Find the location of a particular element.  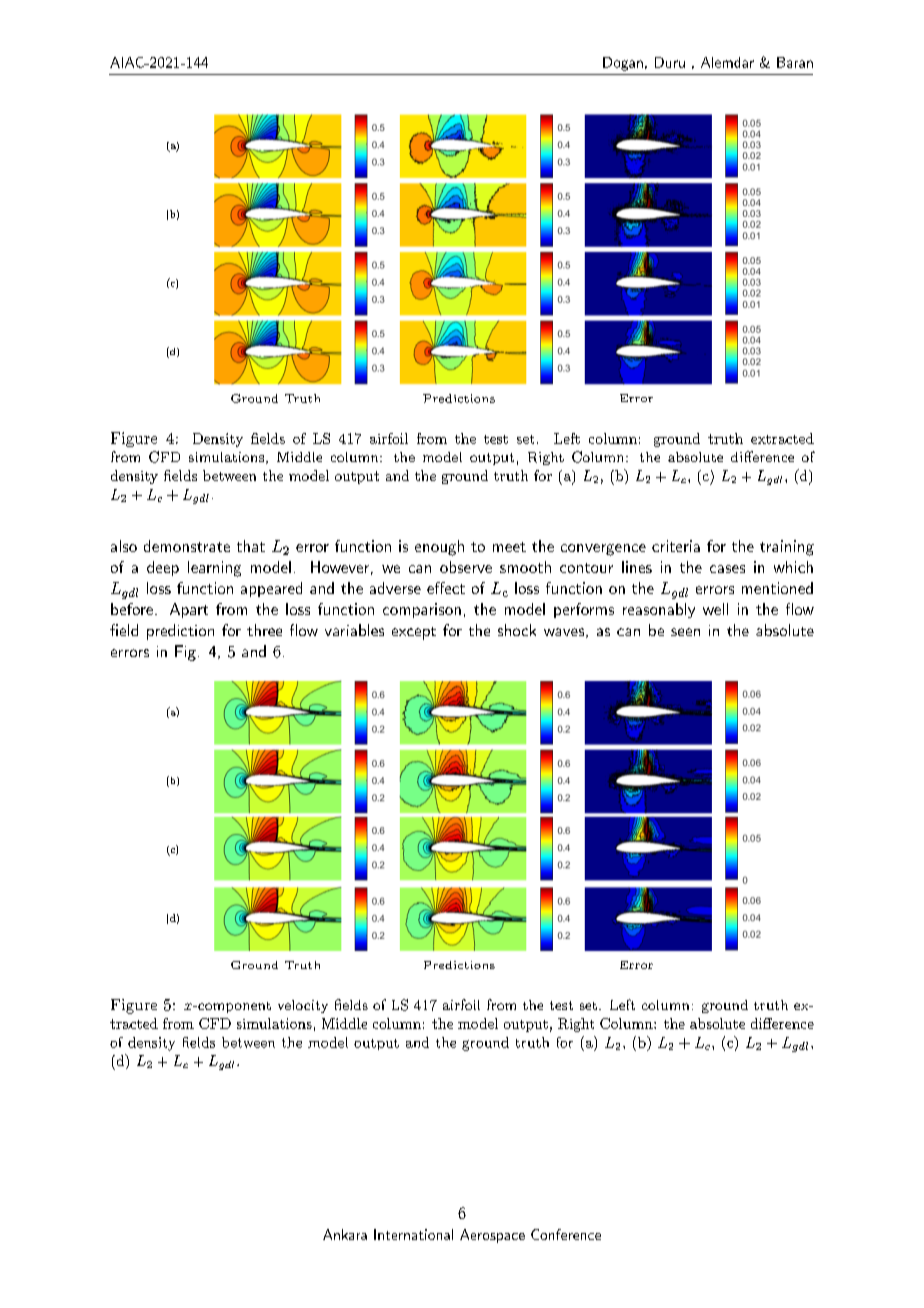

Aerospace is located at coordinates (492, 1236).
